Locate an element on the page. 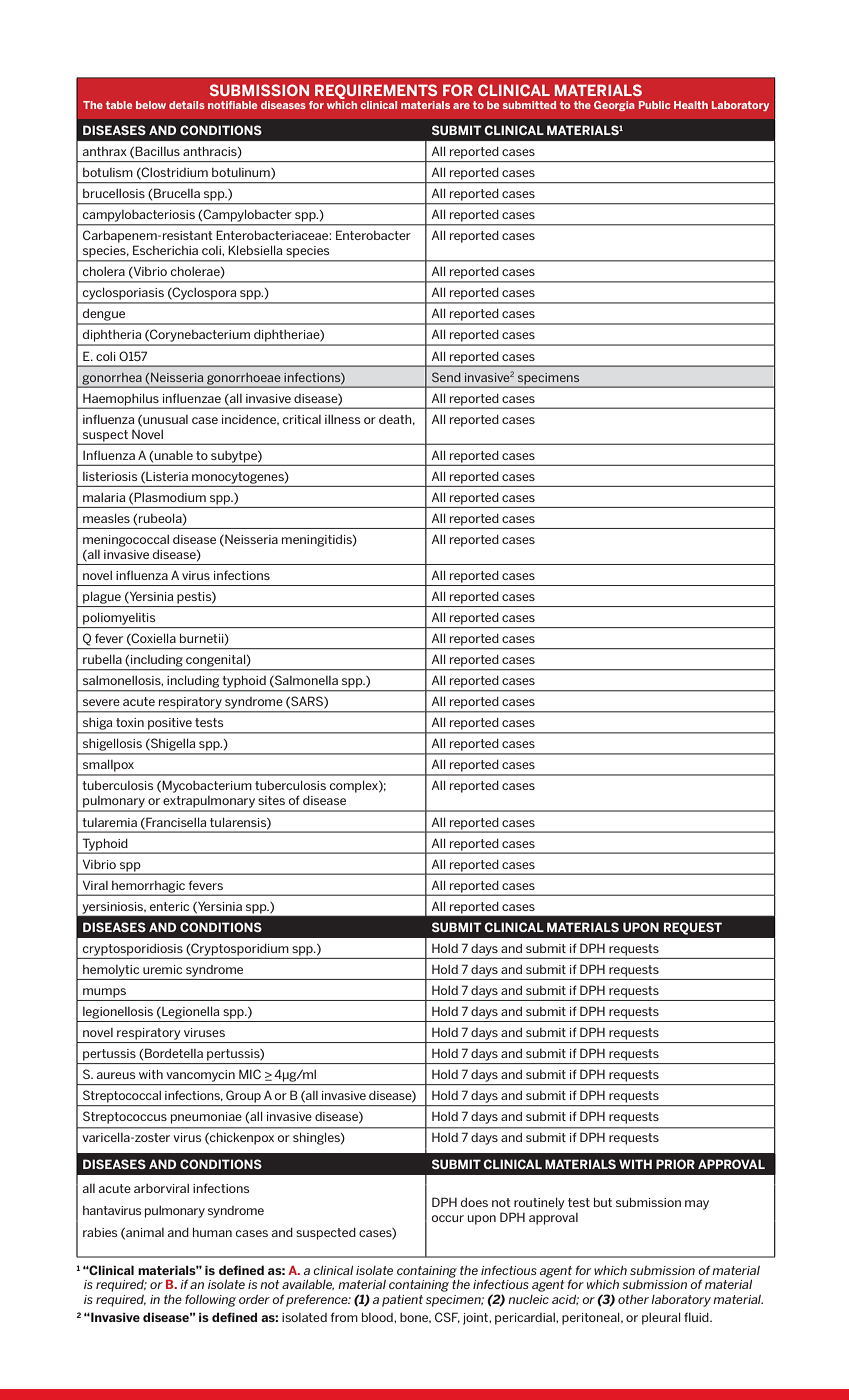 Image resolution: width=849 pixels, height=1400 pixels. unusual is located at coordinates (164, 420).
